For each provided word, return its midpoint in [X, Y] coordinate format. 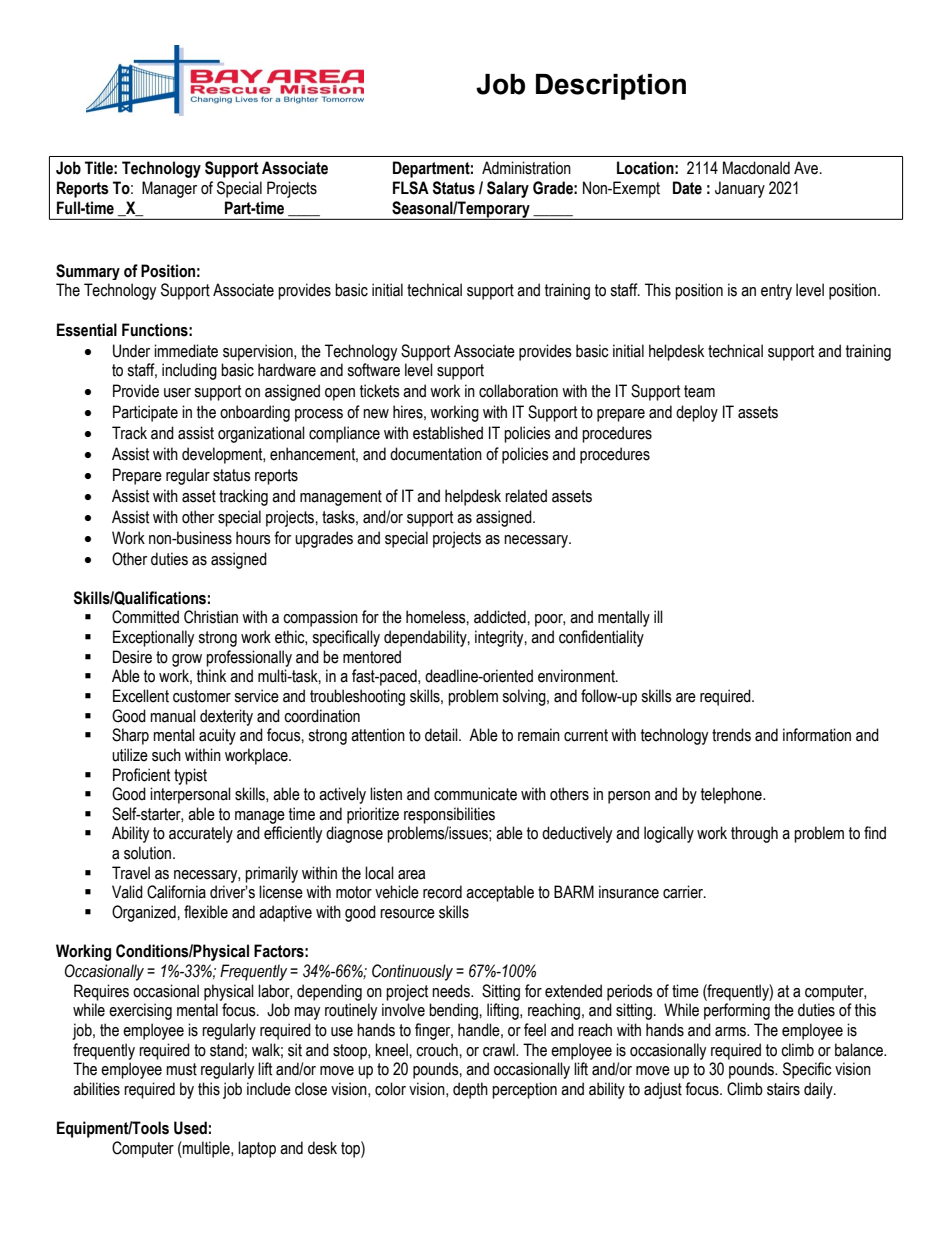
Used [190, 1128]
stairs [783, 1089]
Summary [88, 272]
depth [470, 1090]
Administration [526, 168]
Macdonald [756, 168]
